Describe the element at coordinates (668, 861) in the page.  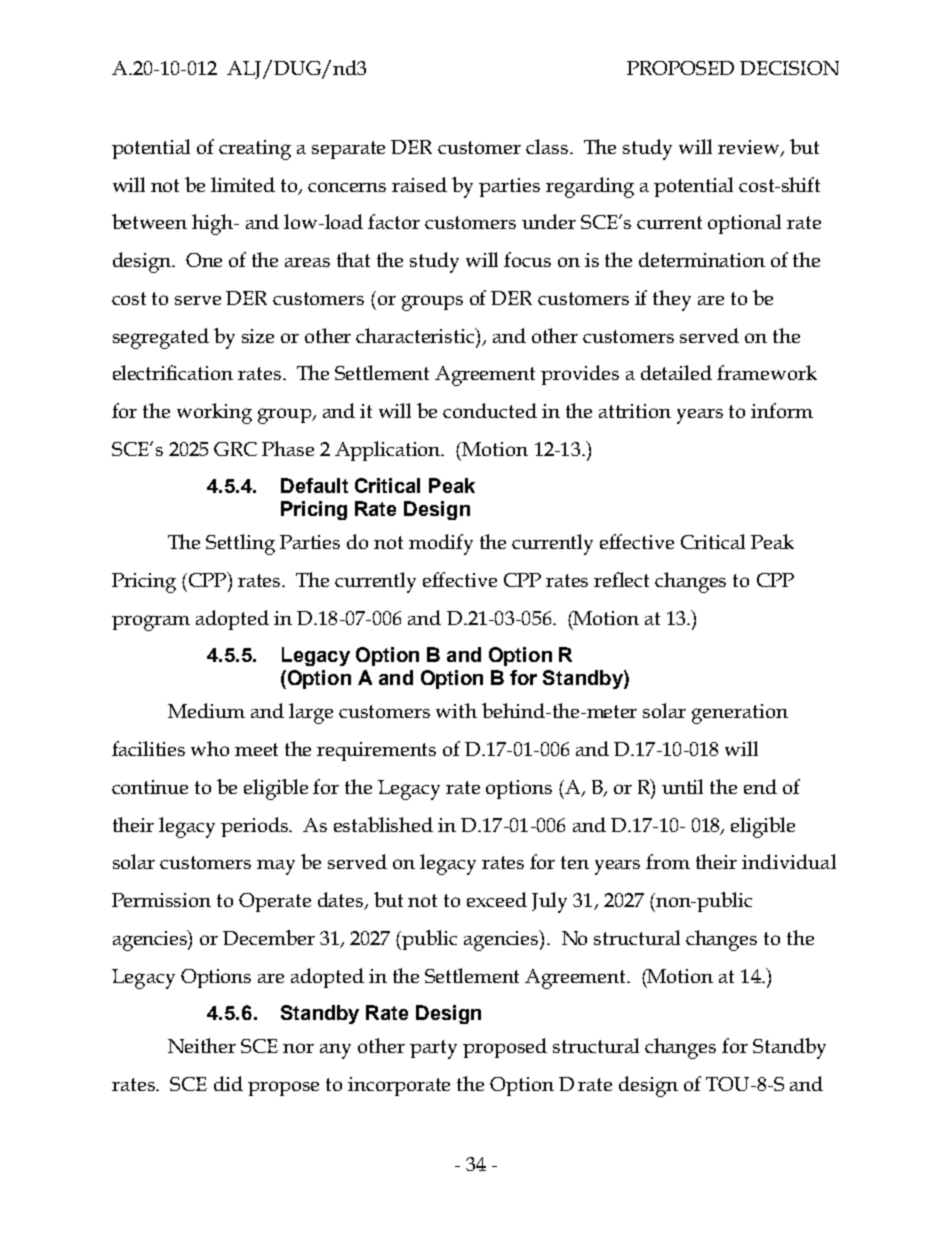
I see `from` at that location.
